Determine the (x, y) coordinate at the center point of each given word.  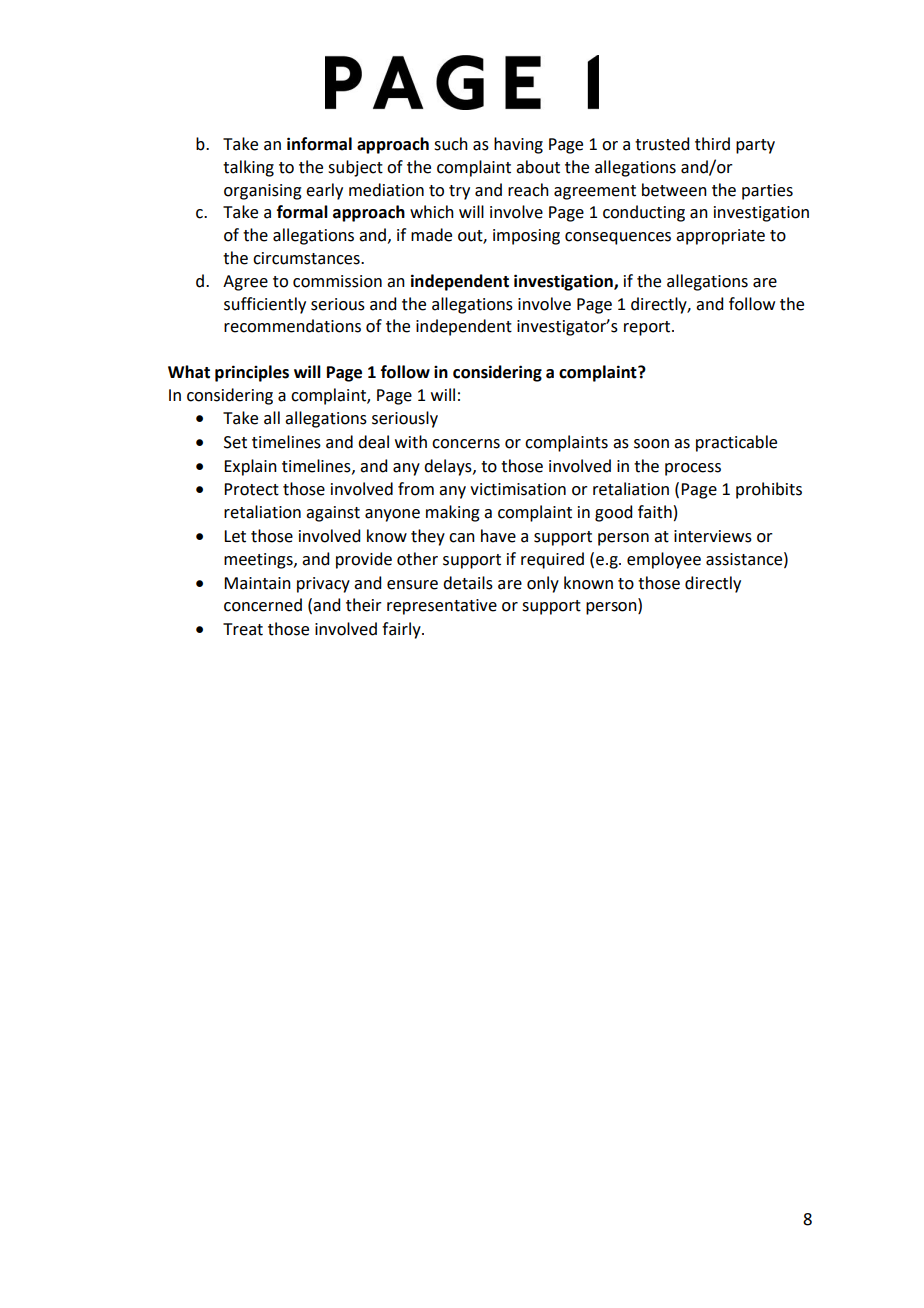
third (712, 144)
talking (248, 168)
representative (442, 607)
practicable (736, 443)
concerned (263, 605)
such (451, 144)
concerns (466, 444)
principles (252, 373)
